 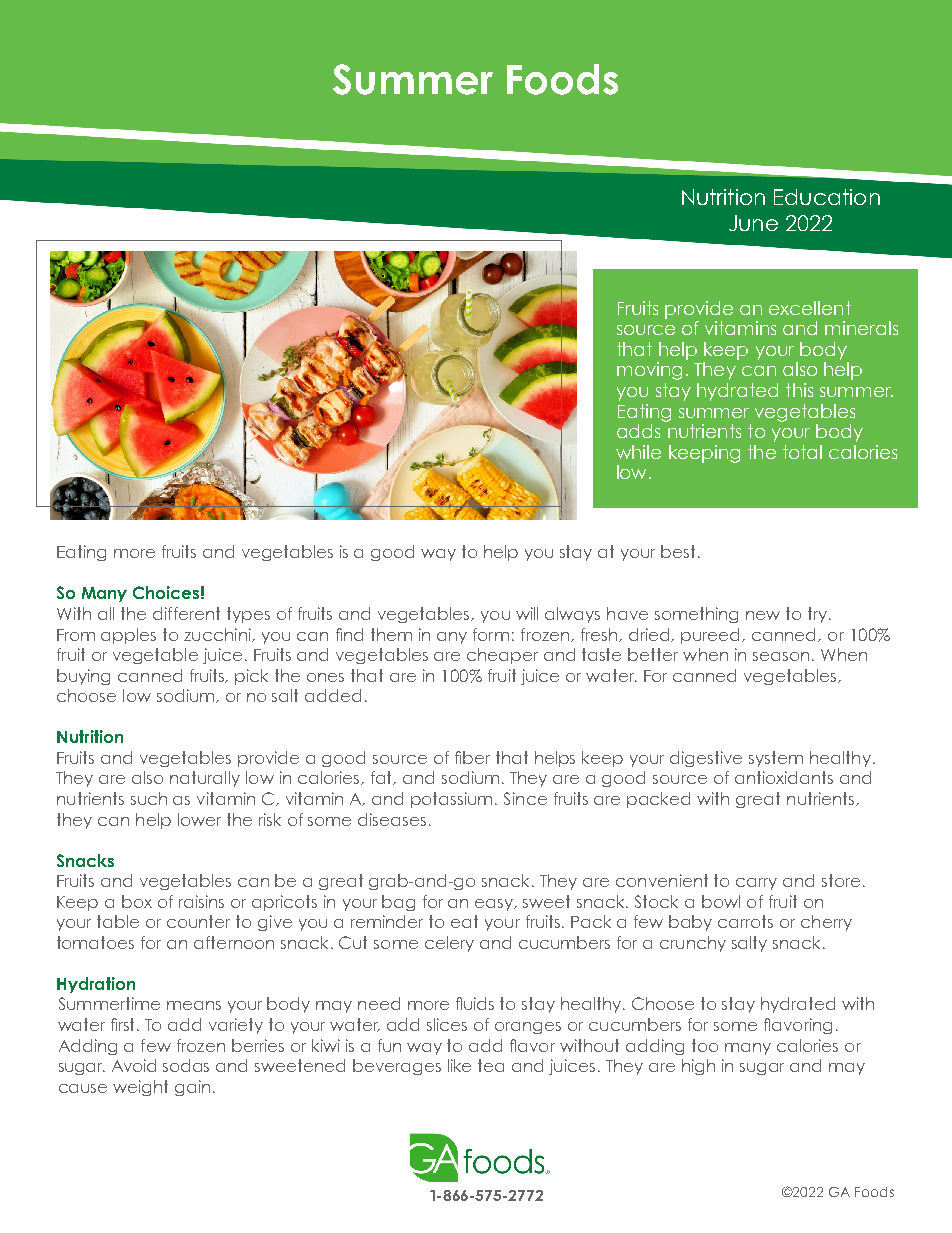 I want to click on moving, so click(x=649, y=371).
